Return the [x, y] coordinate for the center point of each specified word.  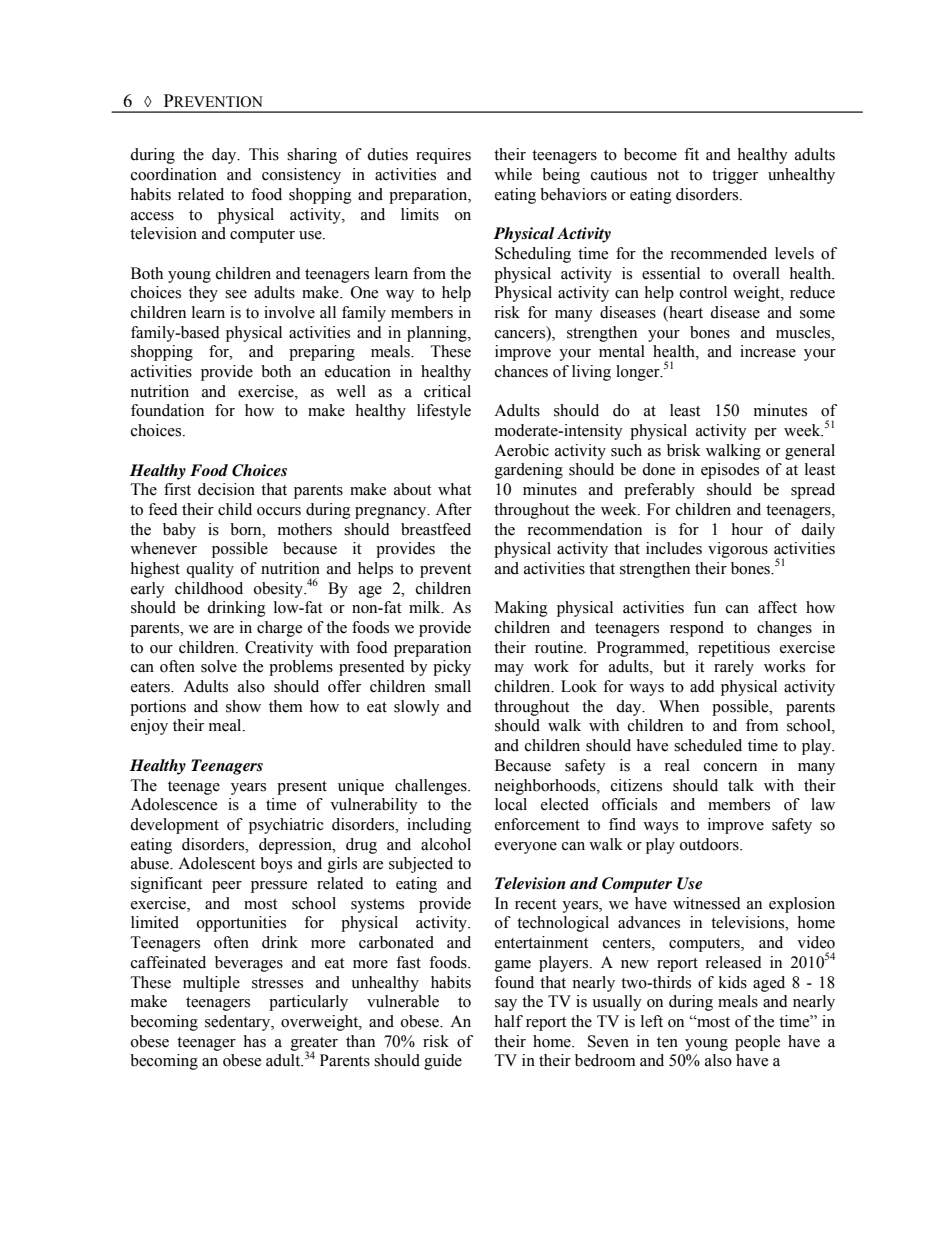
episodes [730, 471]
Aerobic [521, 450]
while [513, 174]
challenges [432, 787]
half [508, 1021]
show [243, 706]
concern [730, 767]
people [757, 1043]
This [264, 154]
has [254, 1041]
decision [226, 489]
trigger [735, 176]
